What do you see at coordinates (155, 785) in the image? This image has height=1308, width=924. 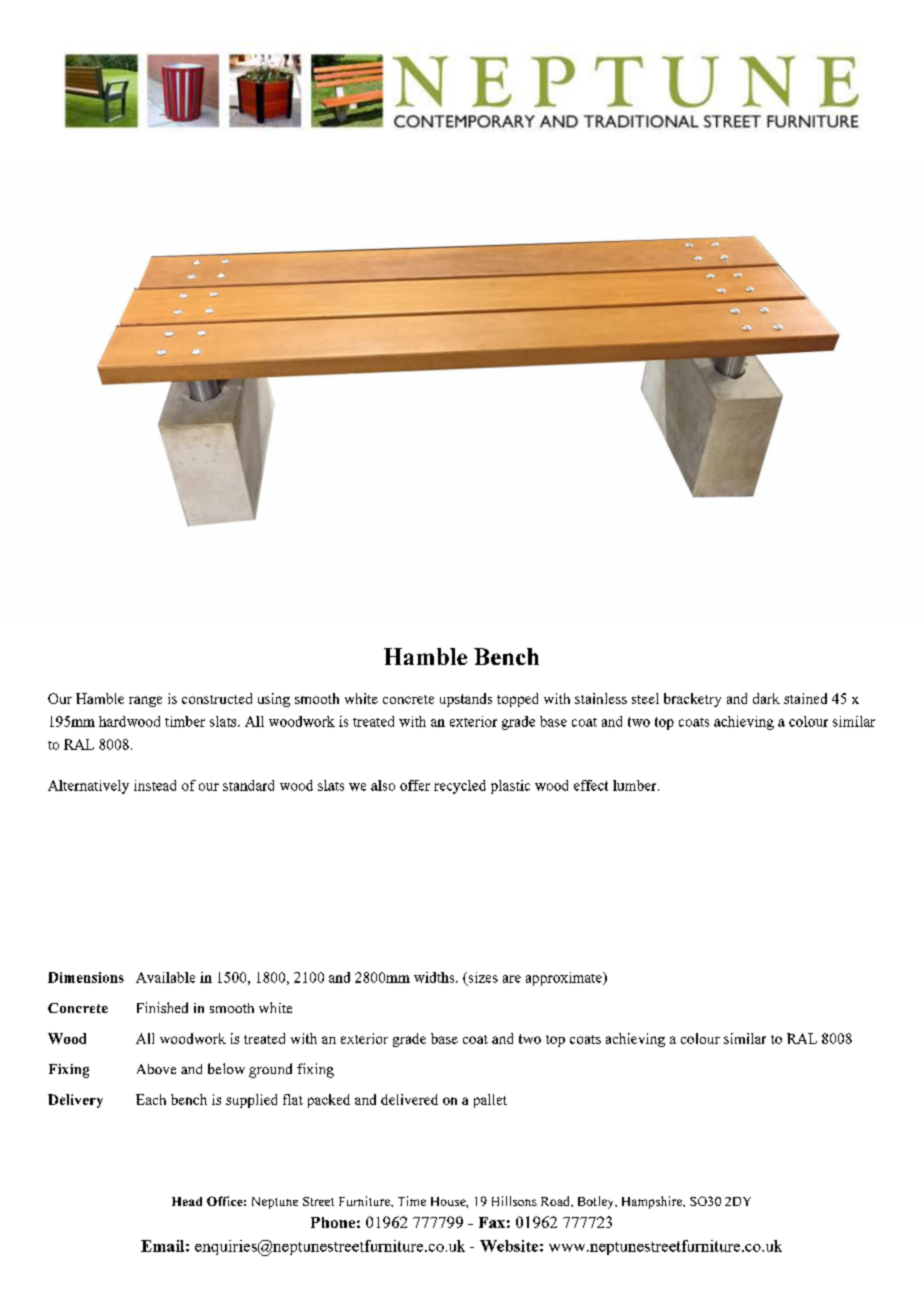 I see `instead` at bounding box center [155, 785].
